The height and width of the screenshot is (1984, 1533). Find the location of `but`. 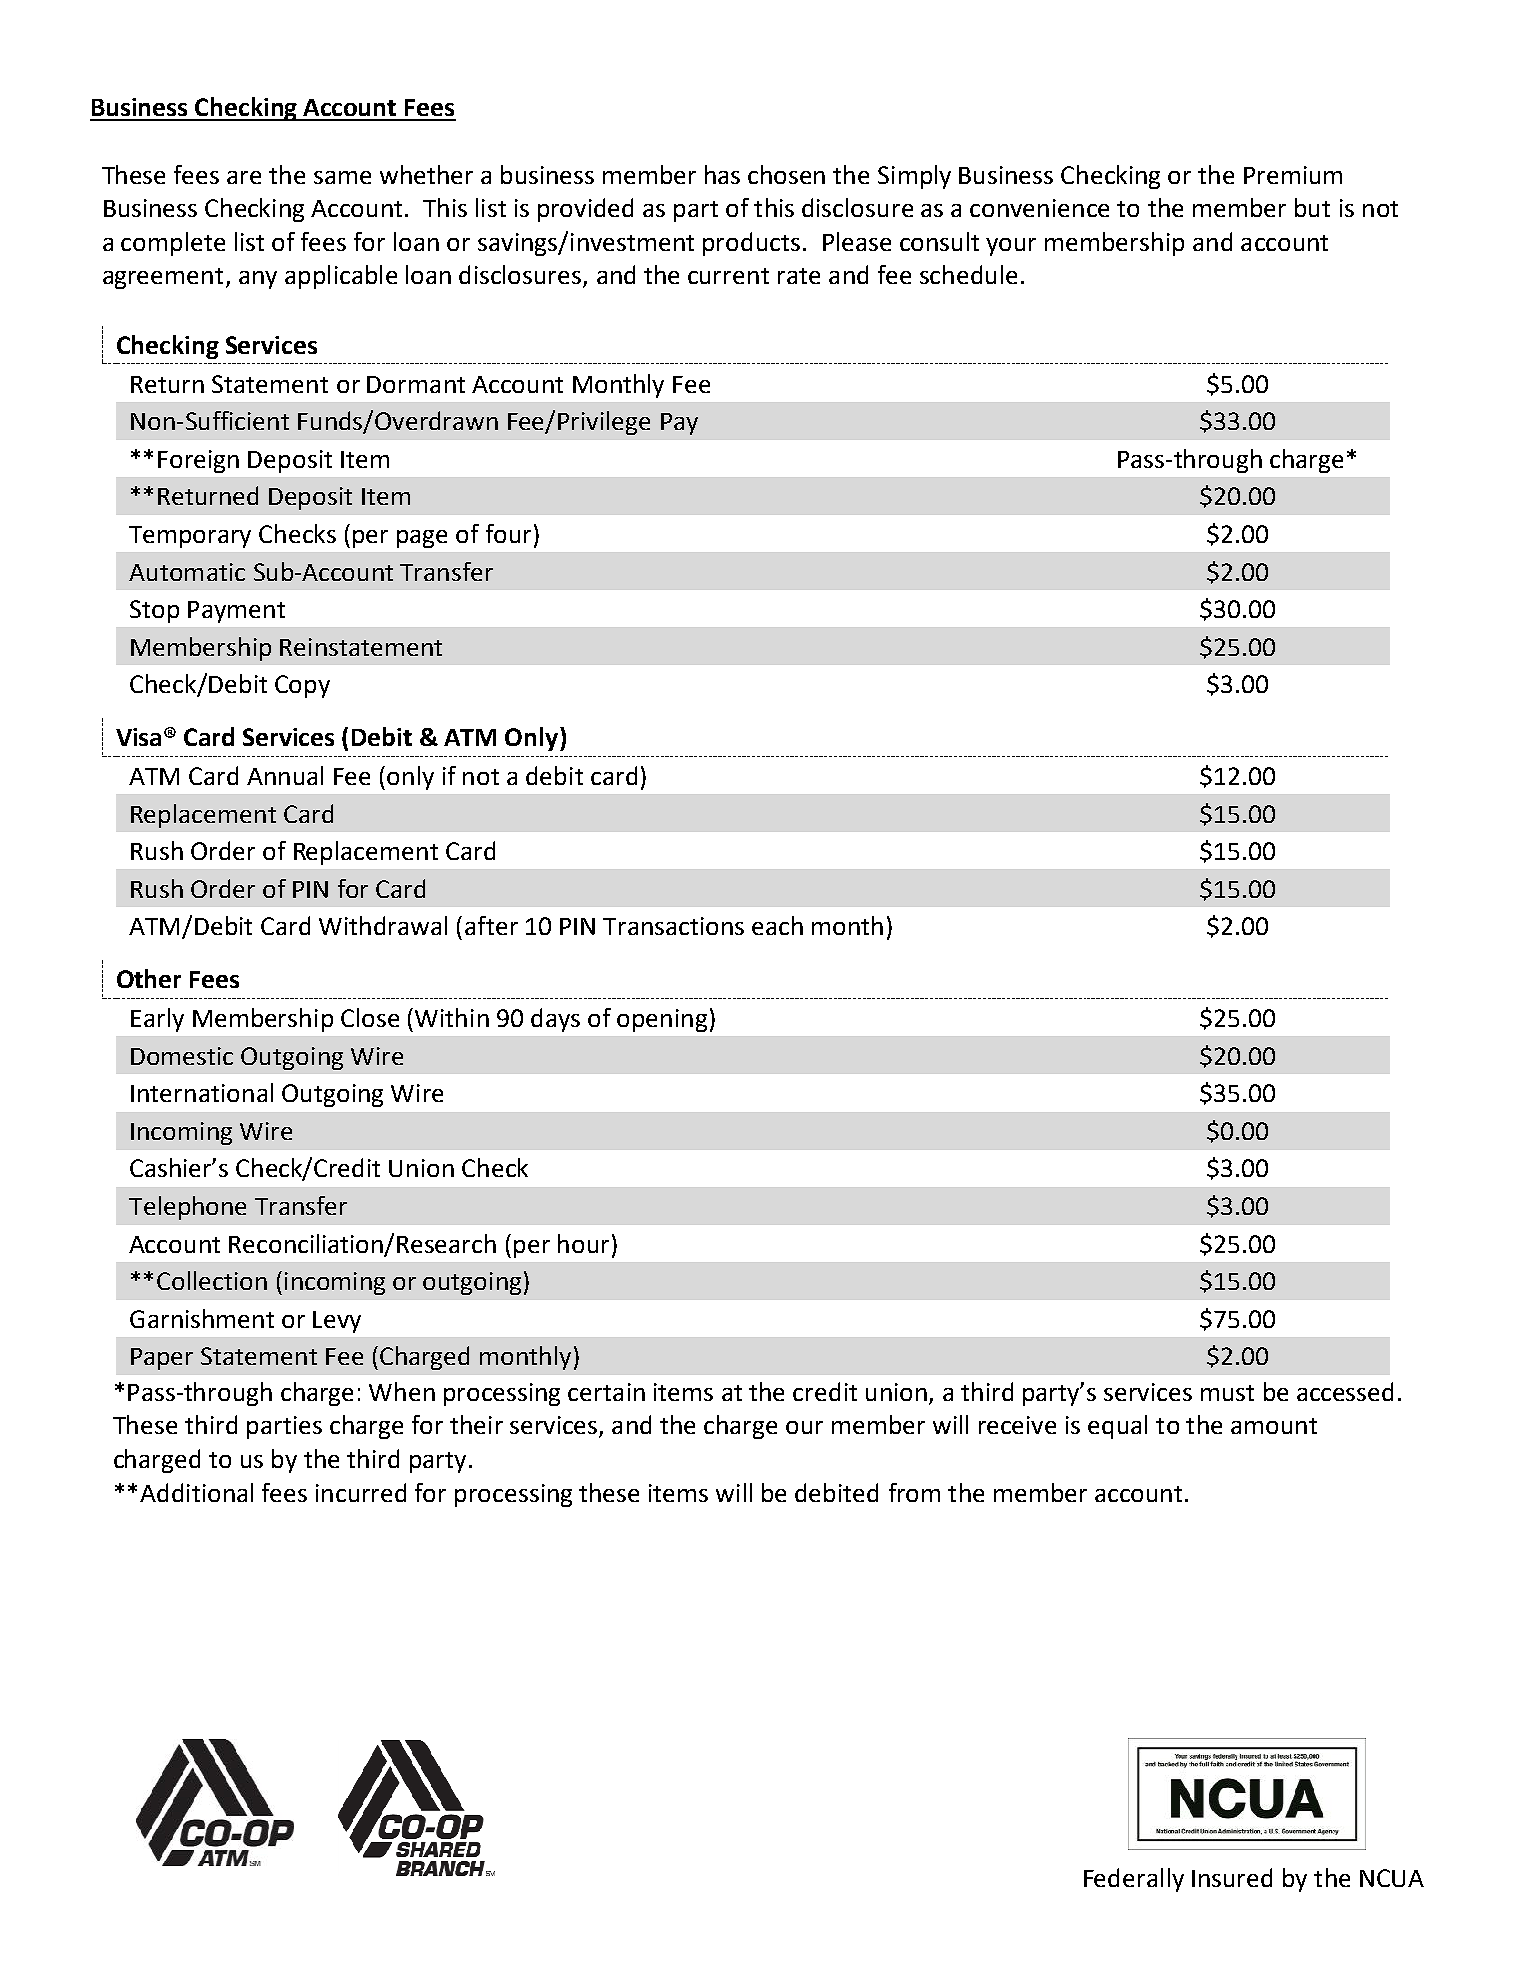

but is located at coordinates (1312, 207).
